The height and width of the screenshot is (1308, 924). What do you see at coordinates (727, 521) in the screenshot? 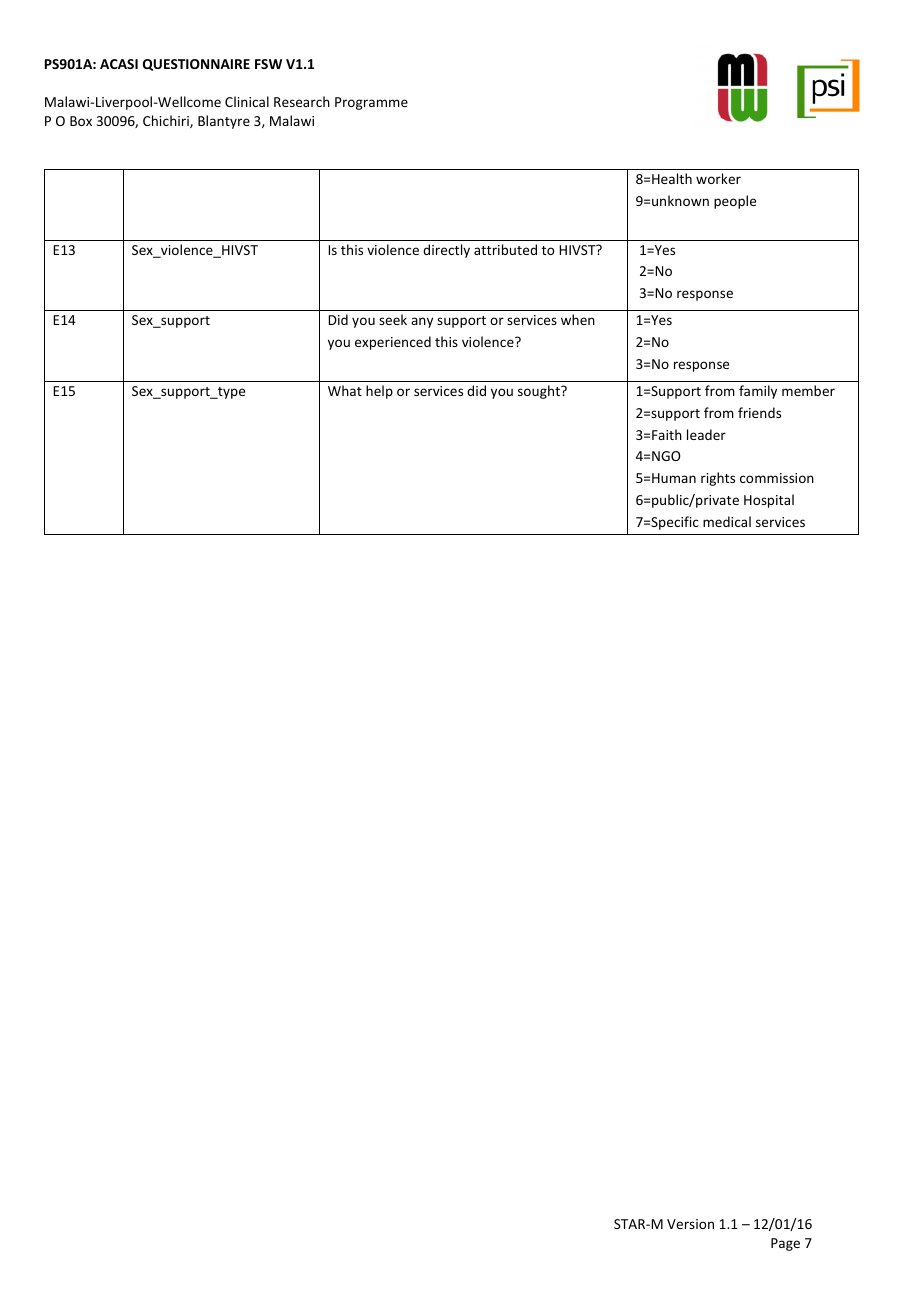
I see `medical` at bounding box center [727, 521].
